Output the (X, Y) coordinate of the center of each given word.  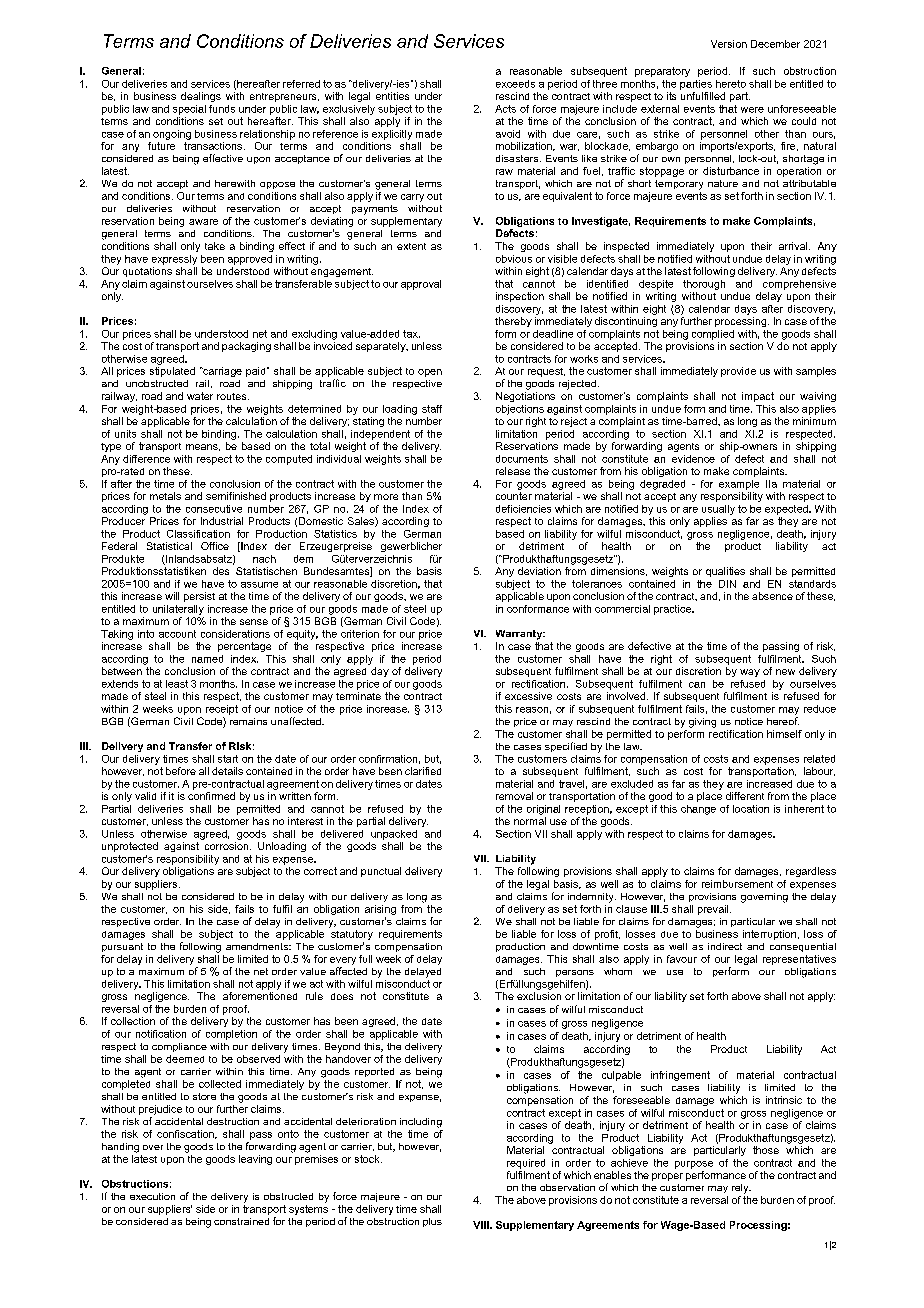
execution (152, 1196)
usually (718, 510)
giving (702, 723)
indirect (725, 946)
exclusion (539, 996)
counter (514, 496)
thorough (704, 285)
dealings (201, 97)
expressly (174, 260)
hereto (731, 84)
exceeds (515, 84)
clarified (423, 771)
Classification (198, 534)
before (181, 771)
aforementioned (260, 996)
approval (421, 285)
